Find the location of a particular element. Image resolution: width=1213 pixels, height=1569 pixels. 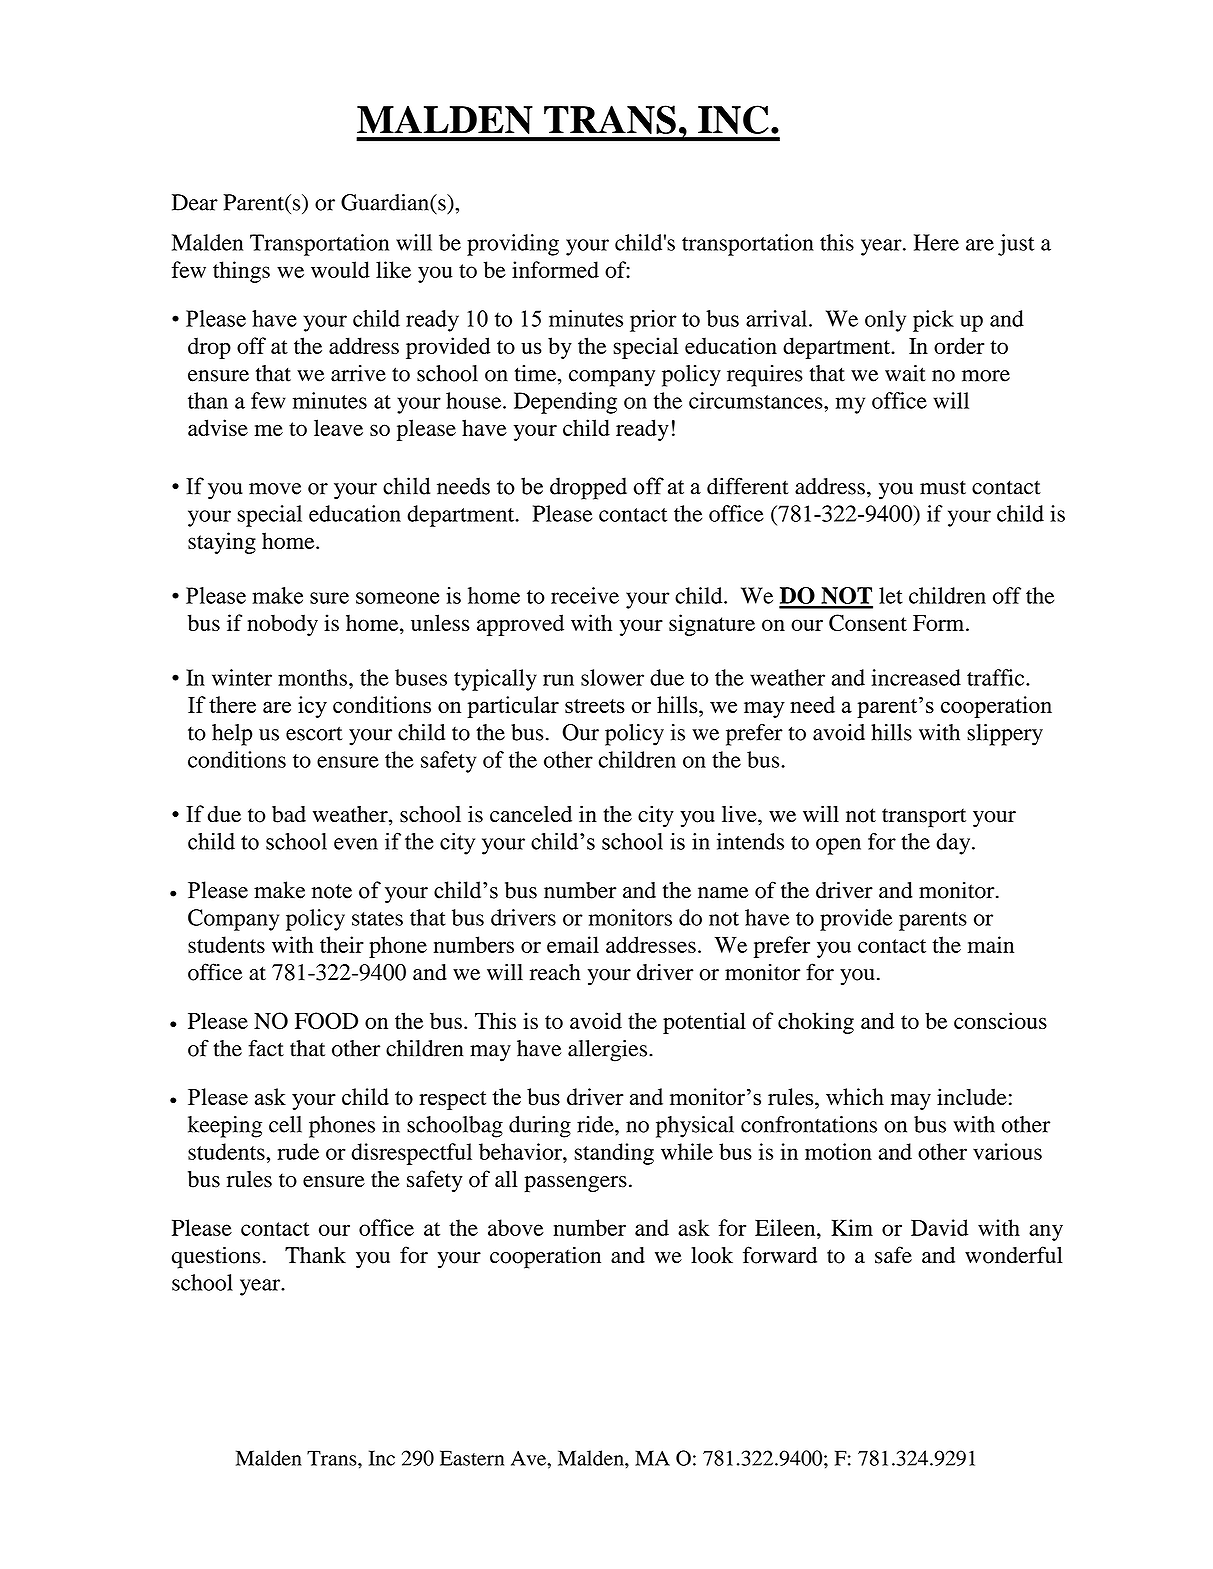

move is located at coordinates (275, 489).
